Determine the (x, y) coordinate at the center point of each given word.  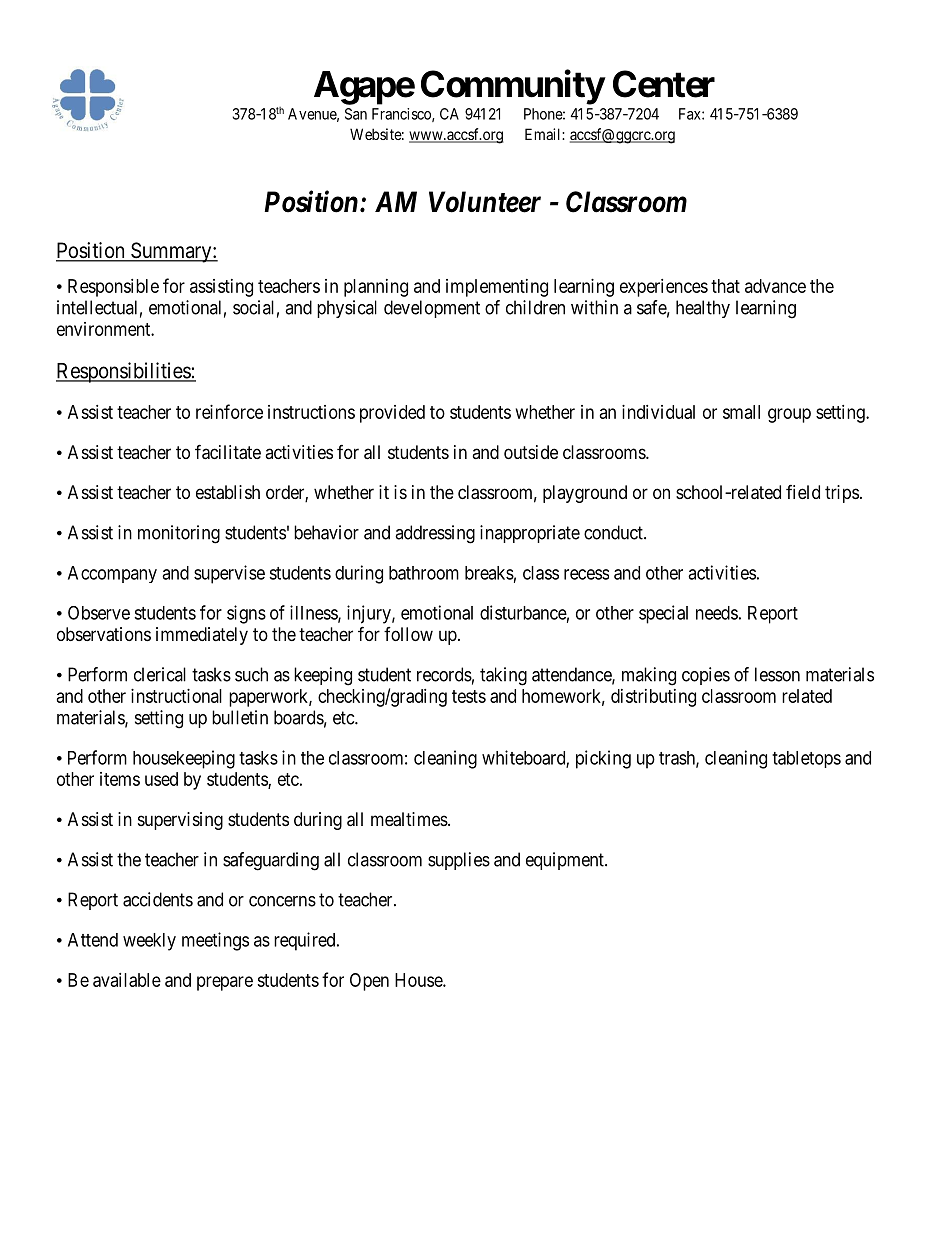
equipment (566, 861)
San (356, 114)
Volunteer (485, 202)
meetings (215, 941)
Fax (691, 114)
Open (369, 982)
